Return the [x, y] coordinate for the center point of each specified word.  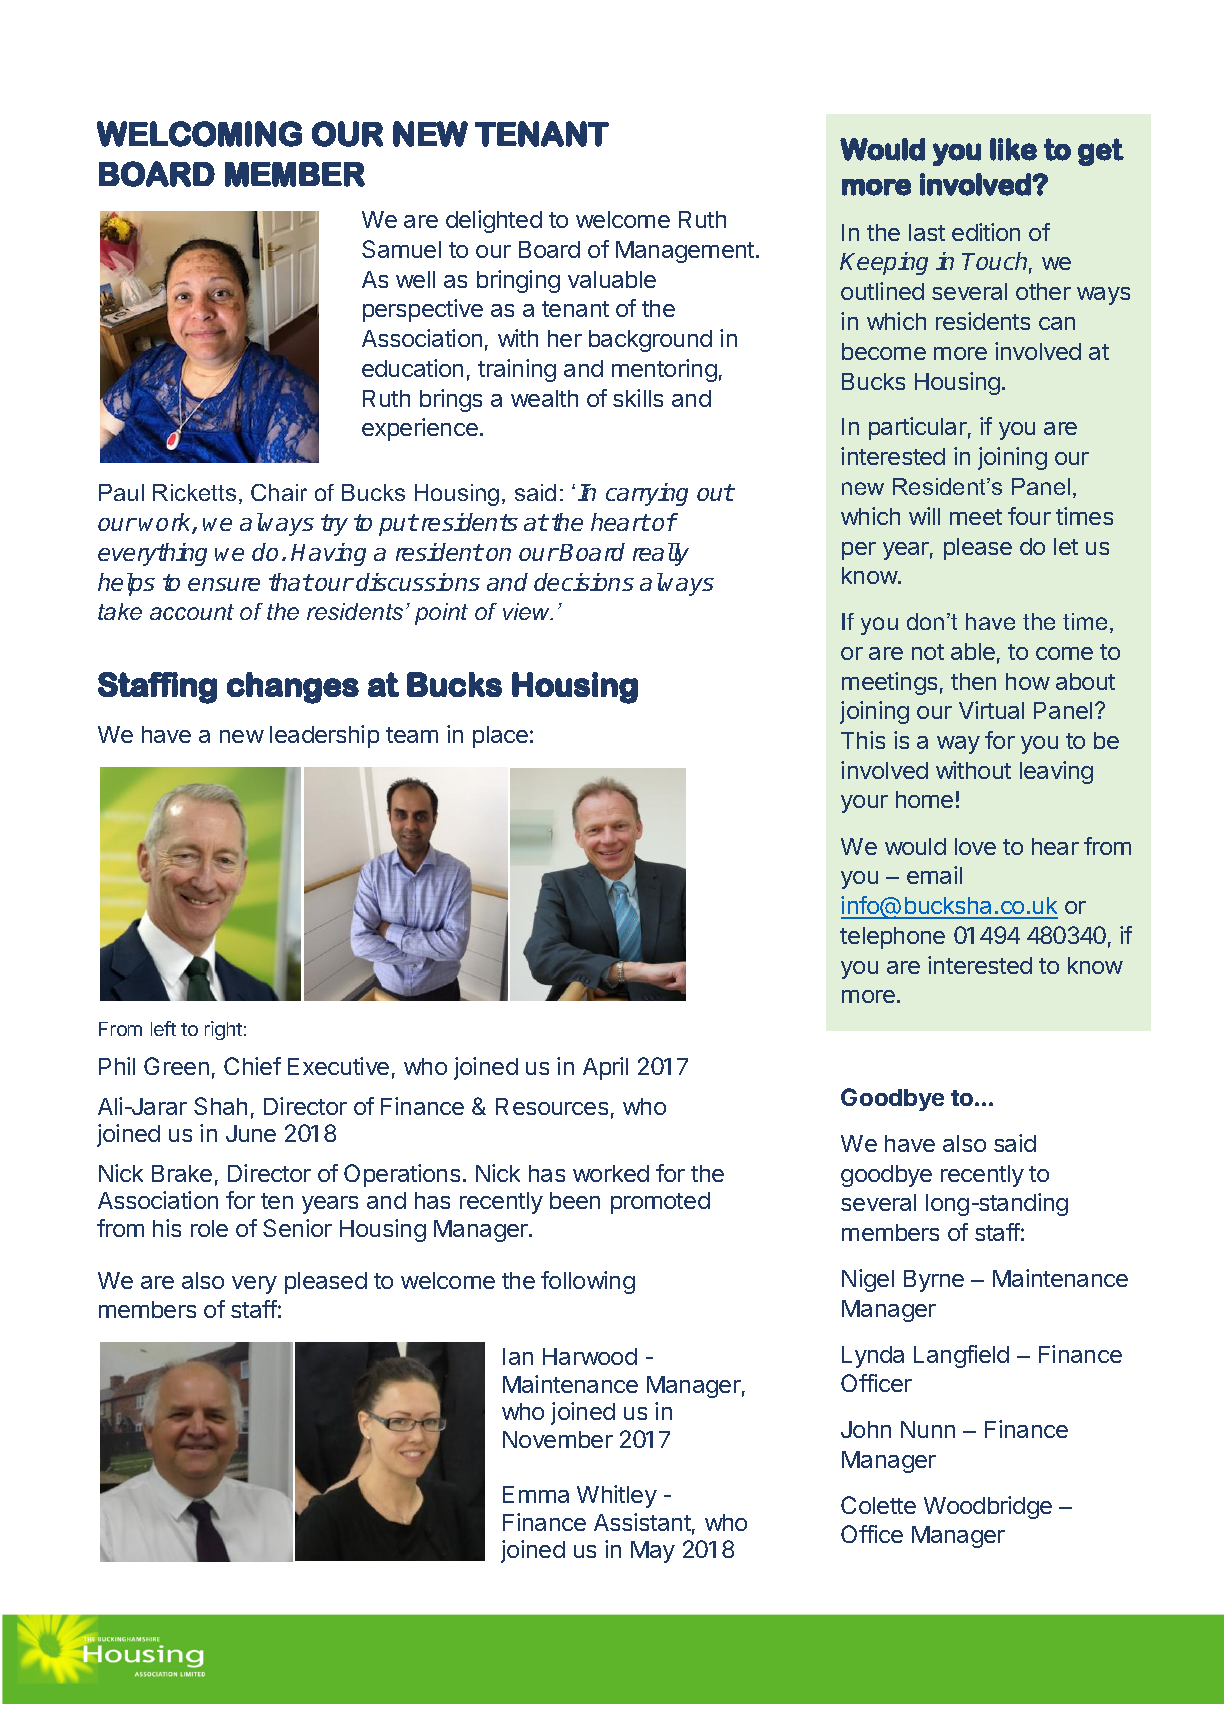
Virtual [991, 710]
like [1013, 149]
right [223, 1030]
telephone [892, 938]
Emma [536, 1494]
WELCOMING [199, 134]
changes [293, 688]
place [500, 737]
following [588, 1282]
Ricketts [194, 492]
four [1029, 516]
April [605, 1068]
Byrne [934, 1281]
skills [638, 398]
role [209, 1228]
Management [685, 252]
